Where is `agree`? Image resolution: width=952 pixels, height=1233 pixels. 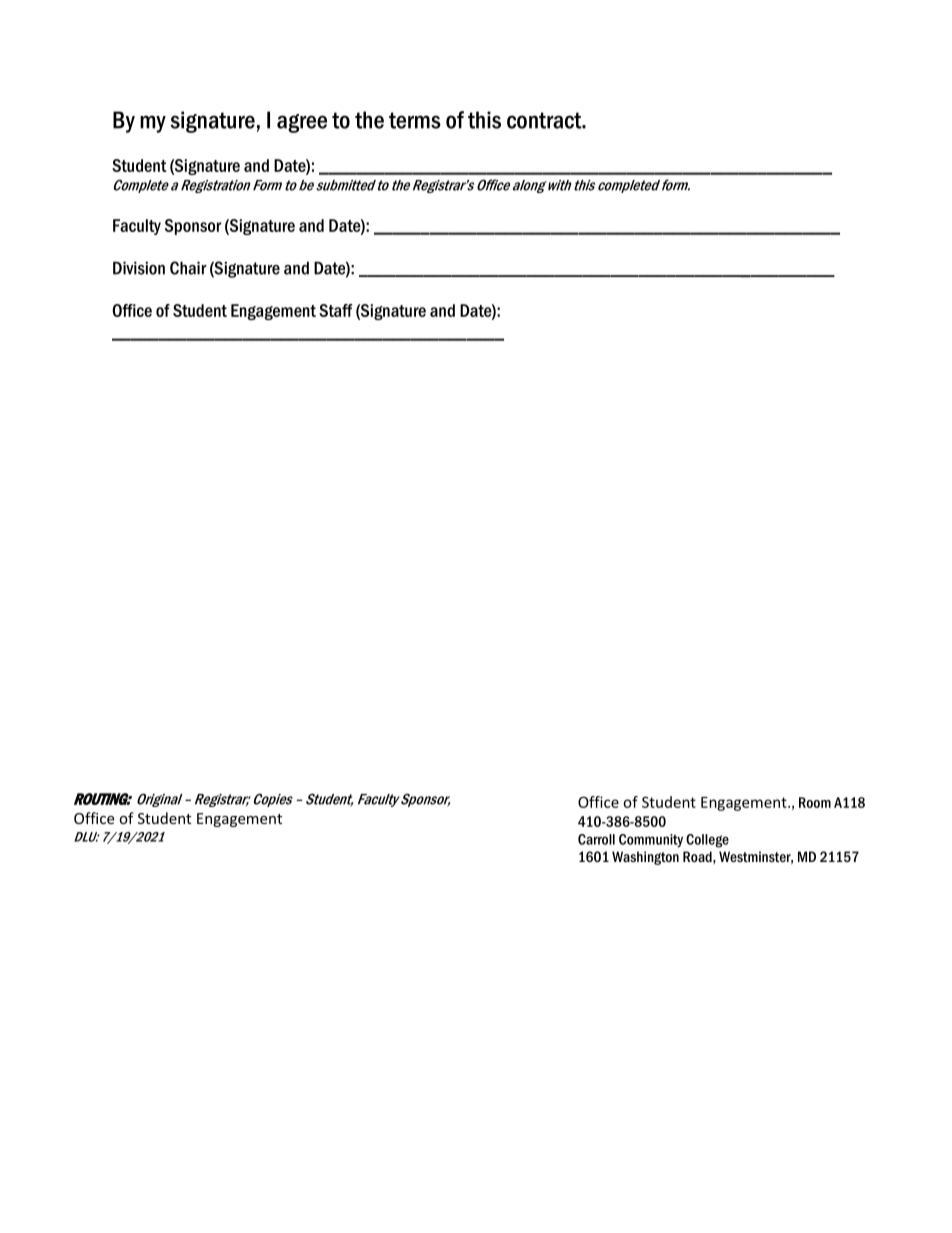 agree is located at coordinates (302, 123).
